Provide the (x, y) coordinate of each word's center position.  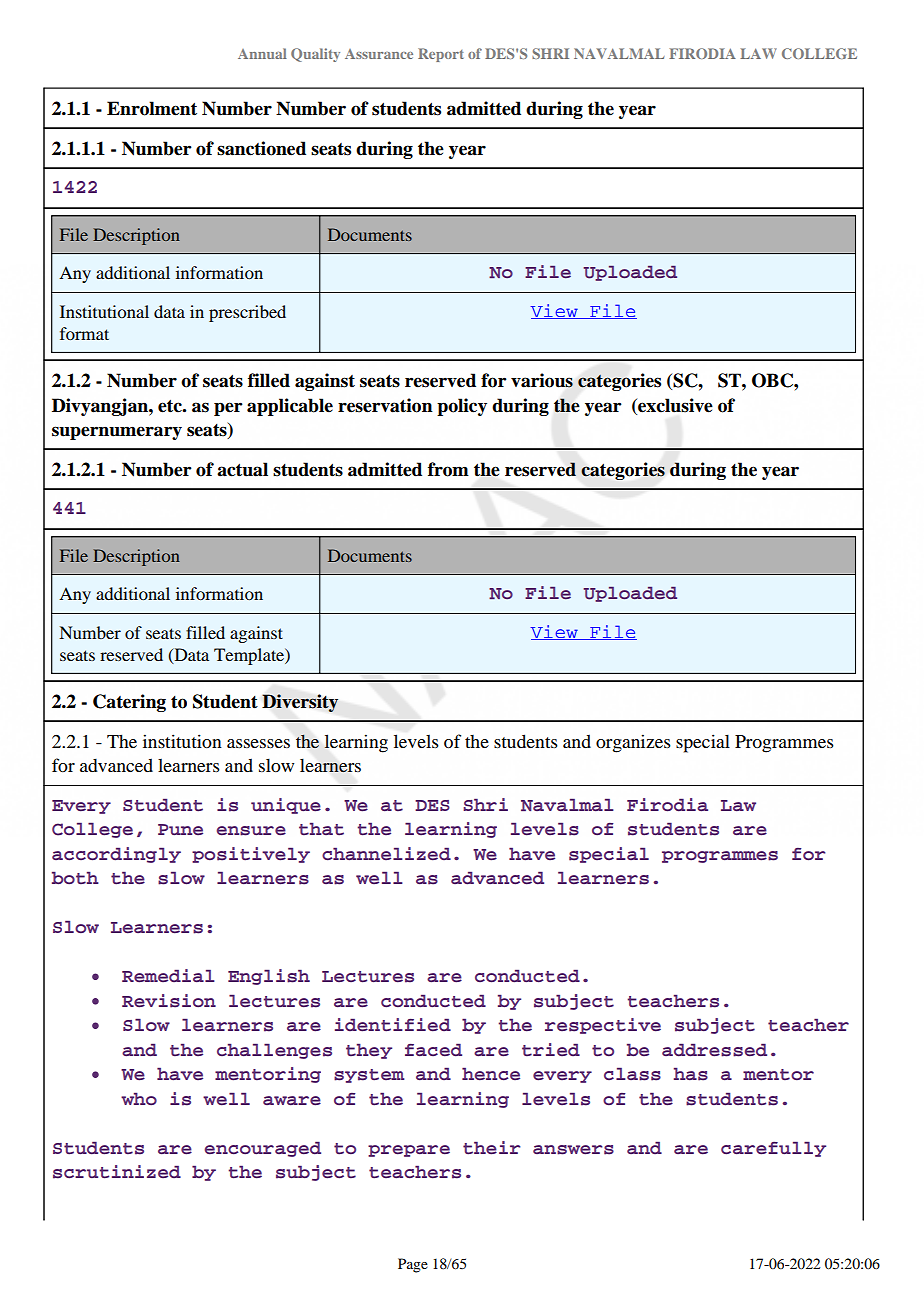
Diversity (300, 703)
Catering (129, 703)
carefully (773, 1149)
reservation (385, 405)
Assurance (379, 54)
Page (413, 1265)
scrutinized (117, 1172)
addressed (714, 1050)
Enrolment (152, 108)
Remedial (168, 976)
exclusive (674, 405)
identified (393, 1025)
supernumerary (117, 433)
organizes (633, 743)
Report (441, 55)
